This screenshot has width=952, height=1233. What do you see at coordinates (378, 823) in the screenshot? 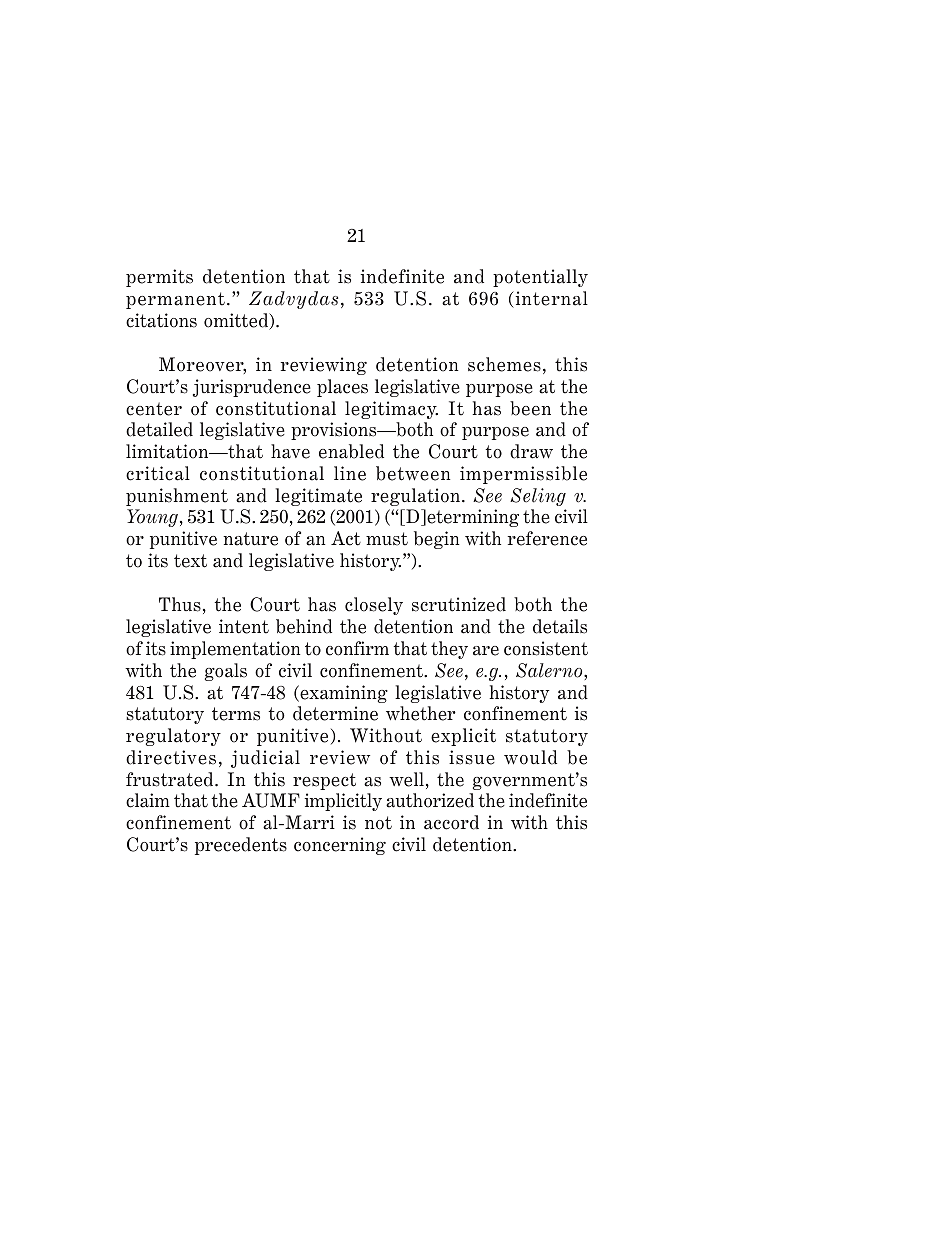
I see `not` at bounding box center [378, 823].
